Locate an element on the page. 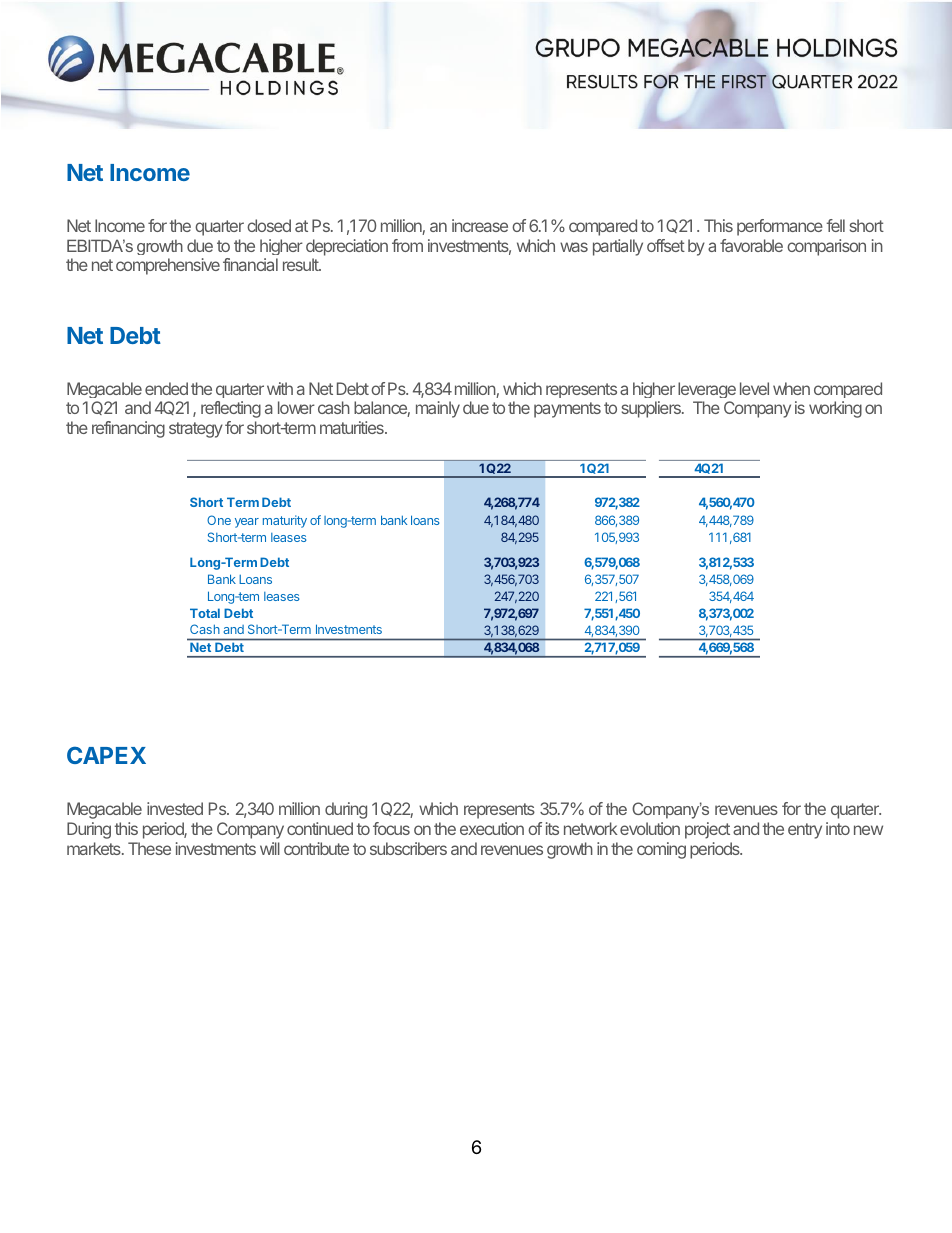  favorable is located at coordinates (751, 245).
